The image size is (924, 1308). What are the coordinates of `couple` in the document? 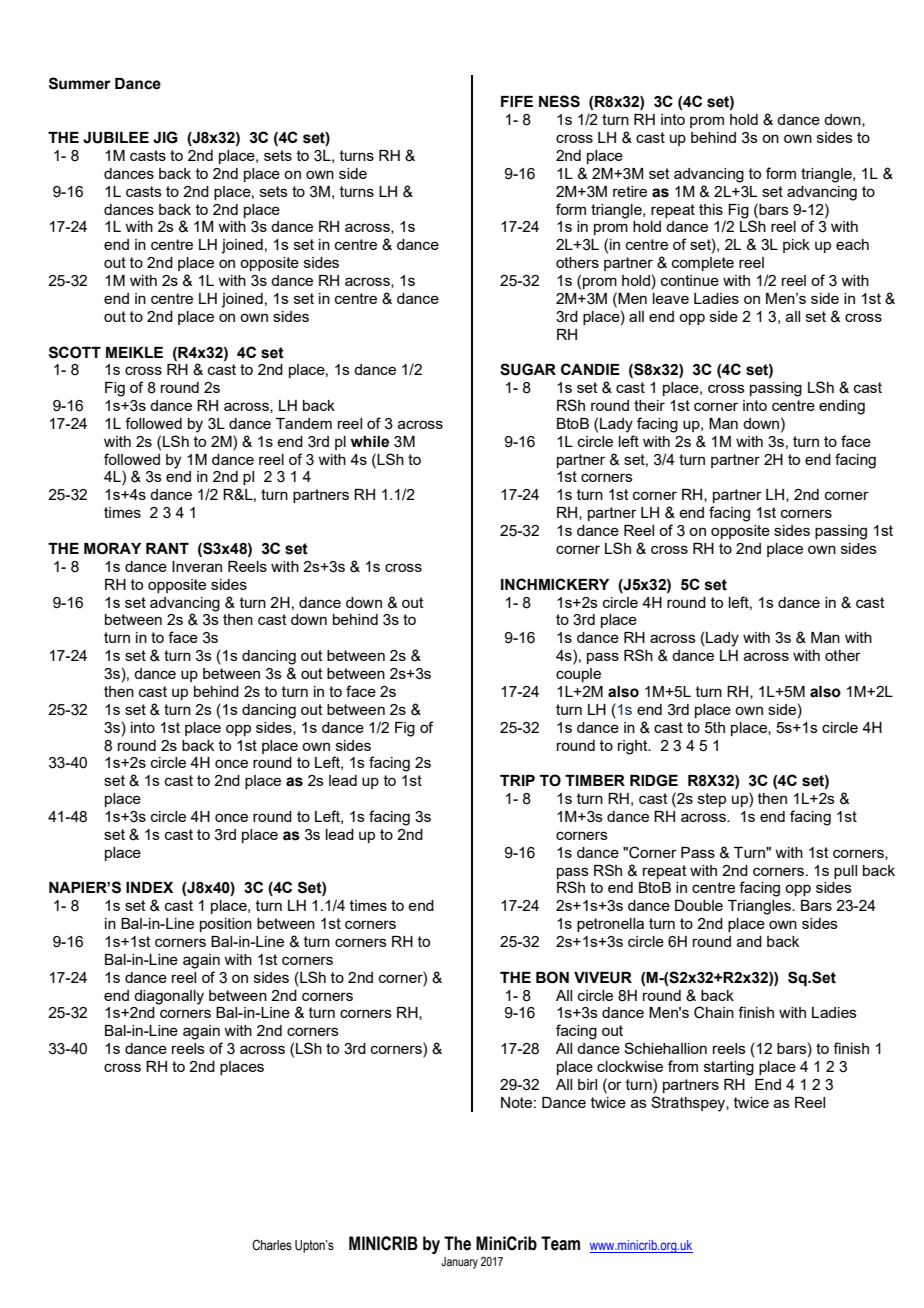 It's located at (578, 675).
